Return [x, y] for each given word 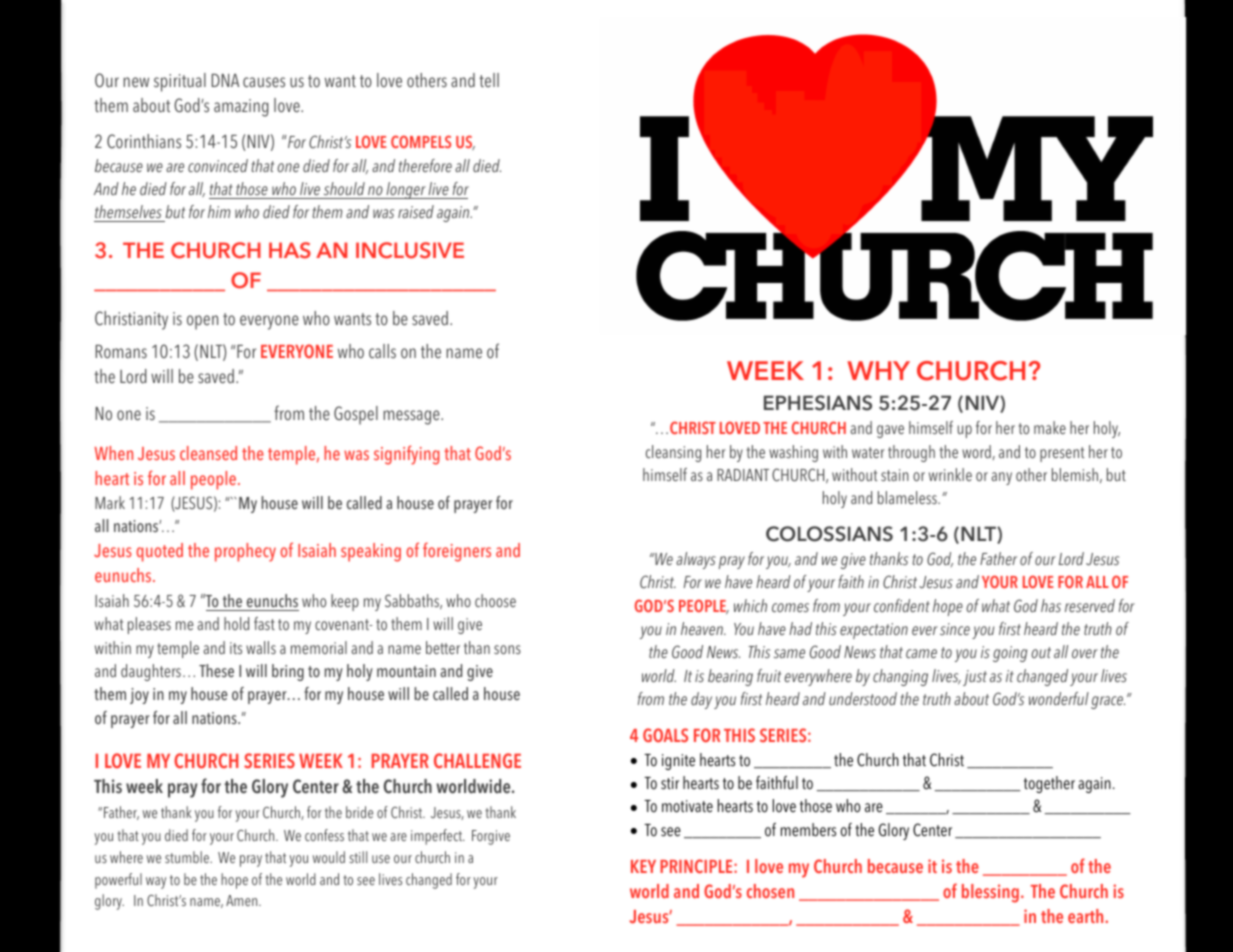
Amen [243, 900]
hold [236, 623]
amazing [241, 108]
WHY [878, 370]
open [202, 322]
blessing [990, 893]
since [955, 629]
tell [489, 80]
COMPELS [421, 141]
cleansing [673, 453]
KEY [643, 866]
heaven [703, 628]
